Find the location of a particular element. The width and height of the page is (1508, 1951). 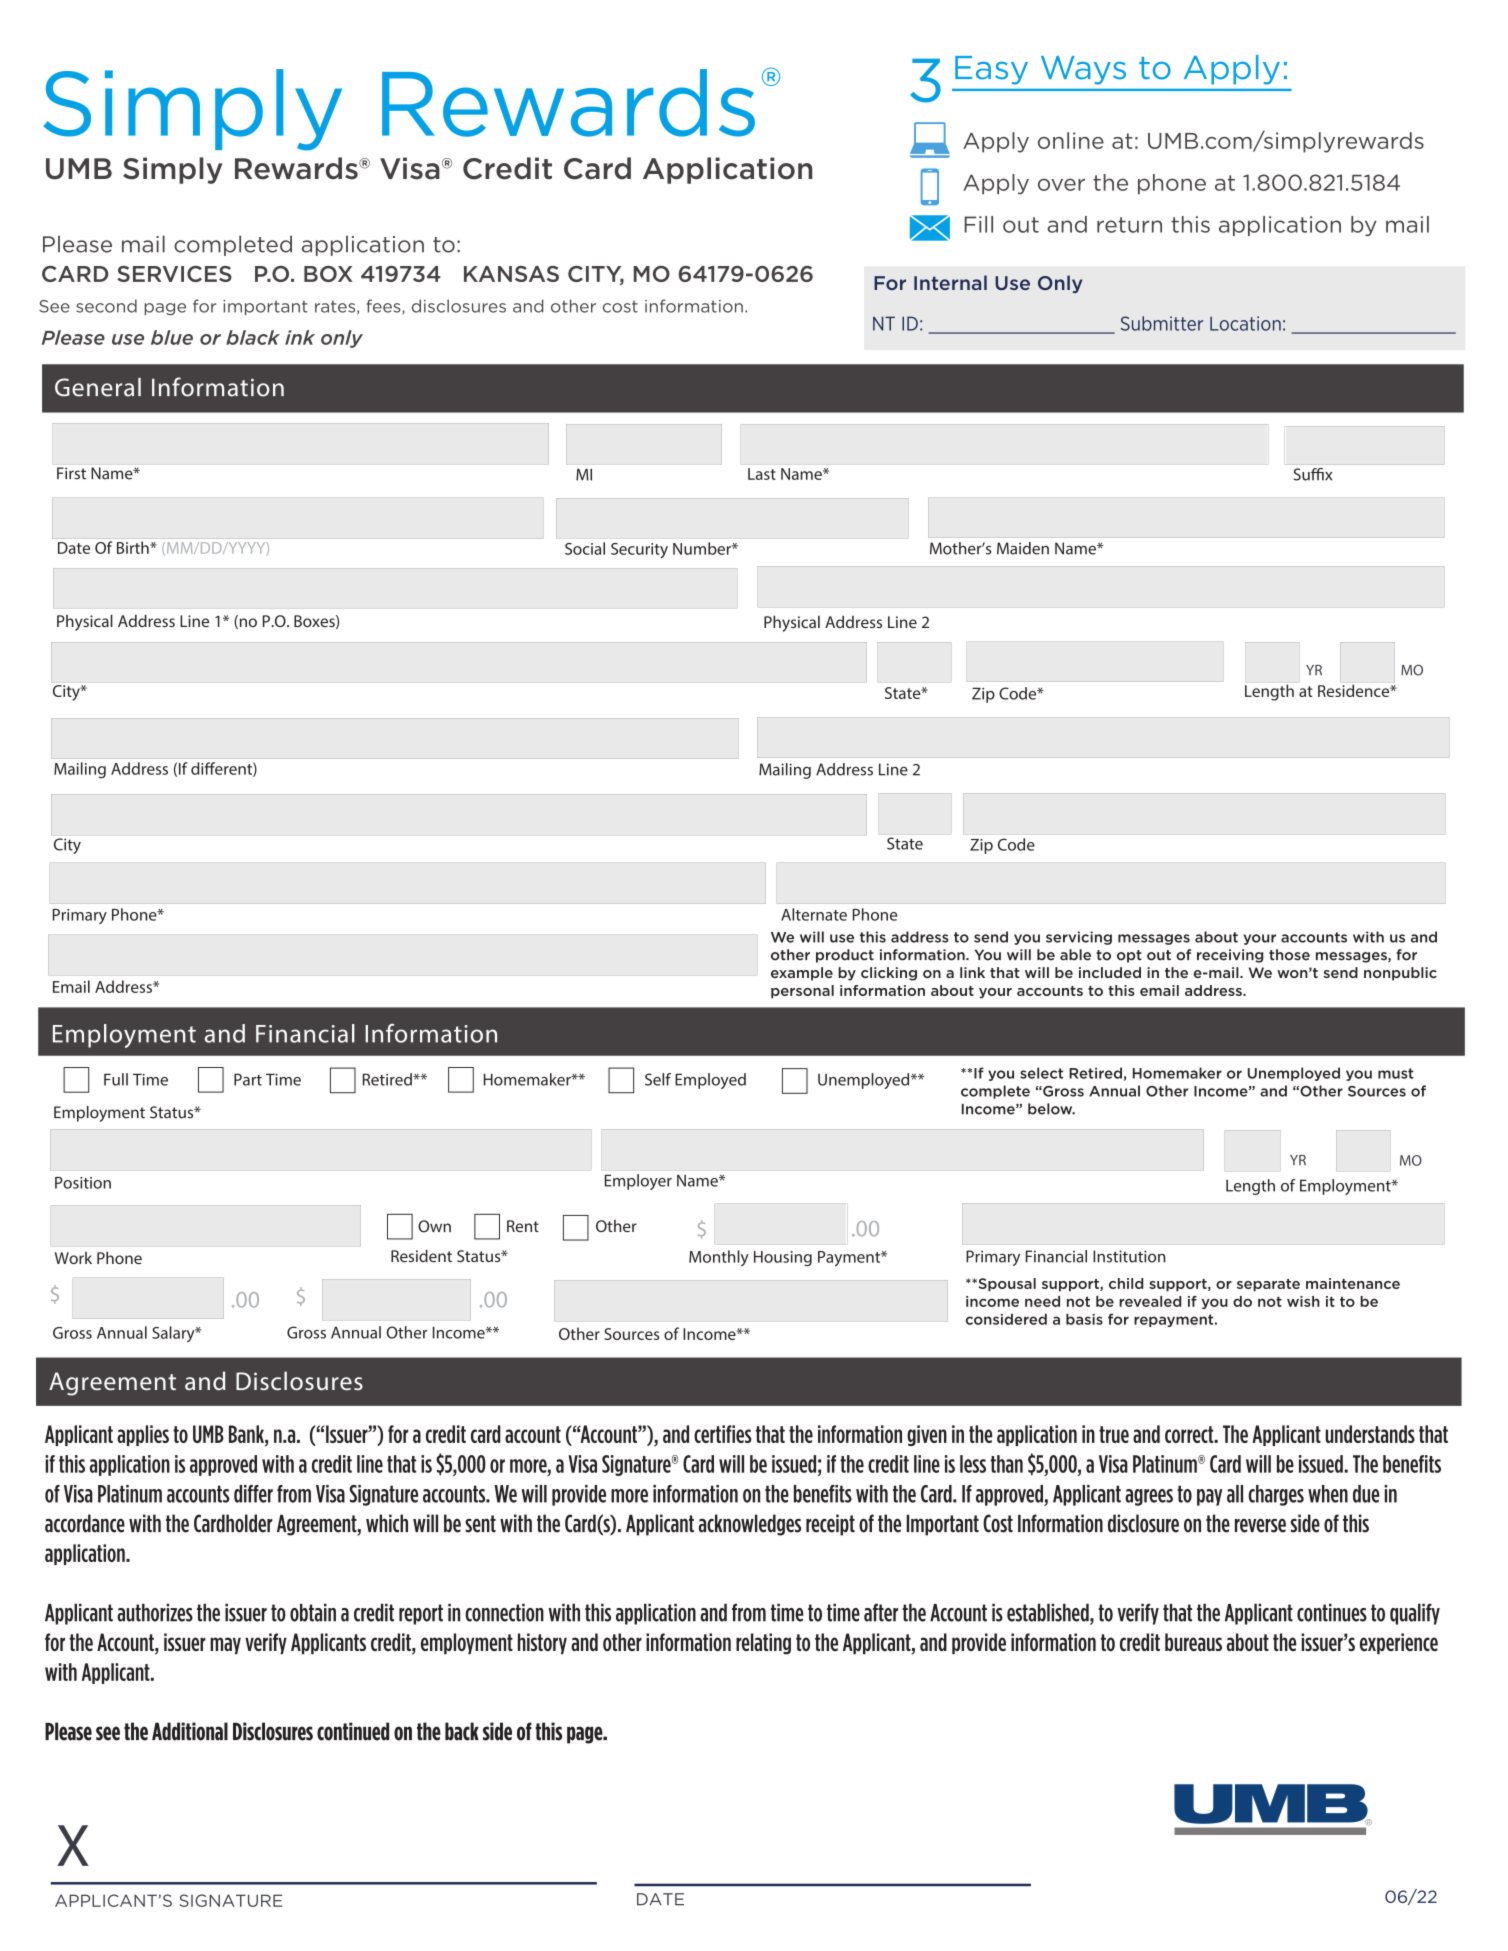

certifies is located at coordinates (723, 1434).
